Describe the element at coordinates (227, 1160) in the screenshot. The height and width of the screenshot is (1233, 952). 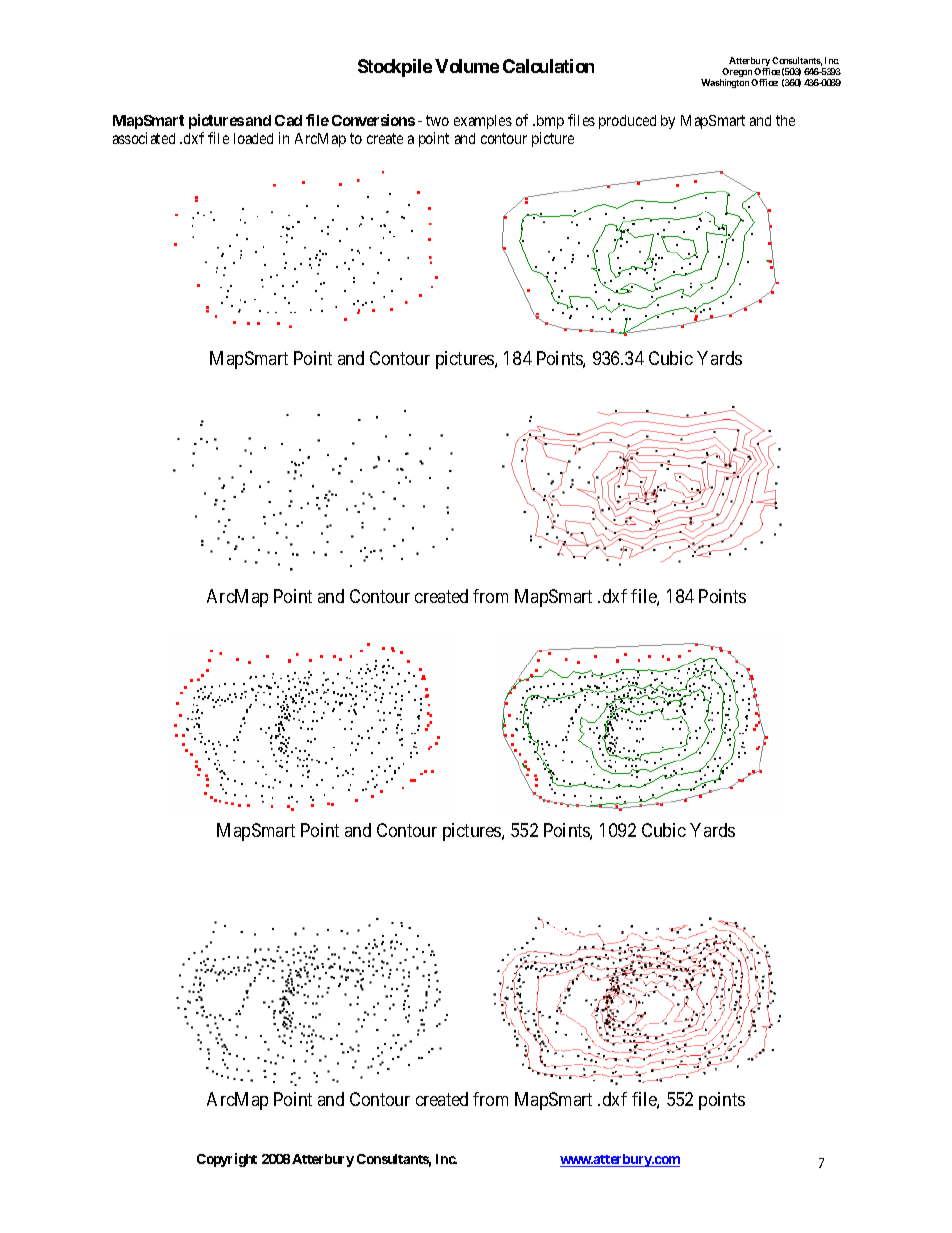
I see `Copyright` at that location.
